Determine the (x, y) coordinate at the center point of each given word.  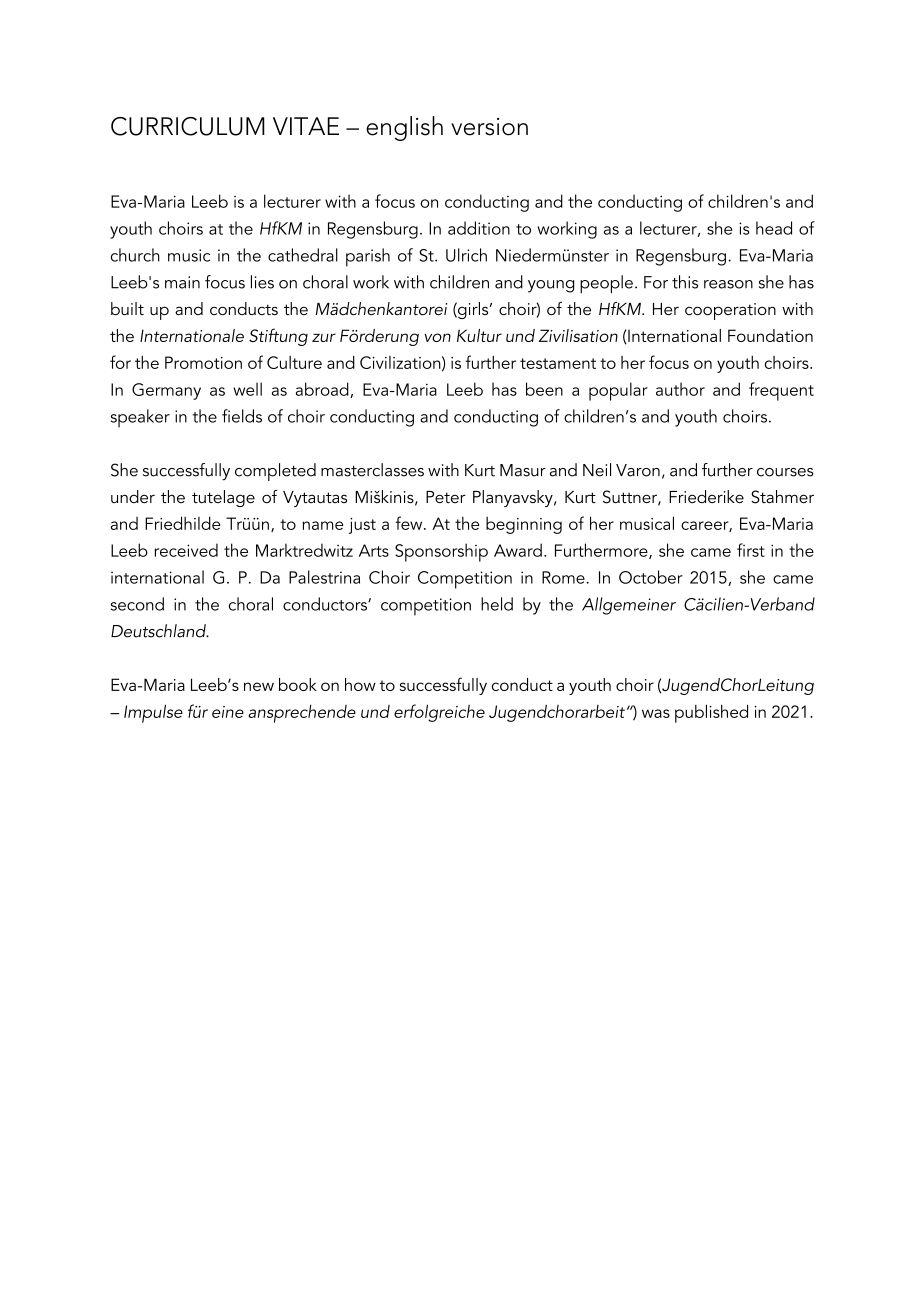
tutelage (223, 498)
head (774, 228)
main (182, 282)
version (489, 127)
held (497, 604)
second (137, 604)
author (680, 389)
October (651, 577)
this (685, 282)
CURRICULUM (188, 126)
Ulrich (466, 255)
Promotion (203, 362)
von (437, 337)
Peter (446, 497)
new (259, 686)
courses (785, 472)
